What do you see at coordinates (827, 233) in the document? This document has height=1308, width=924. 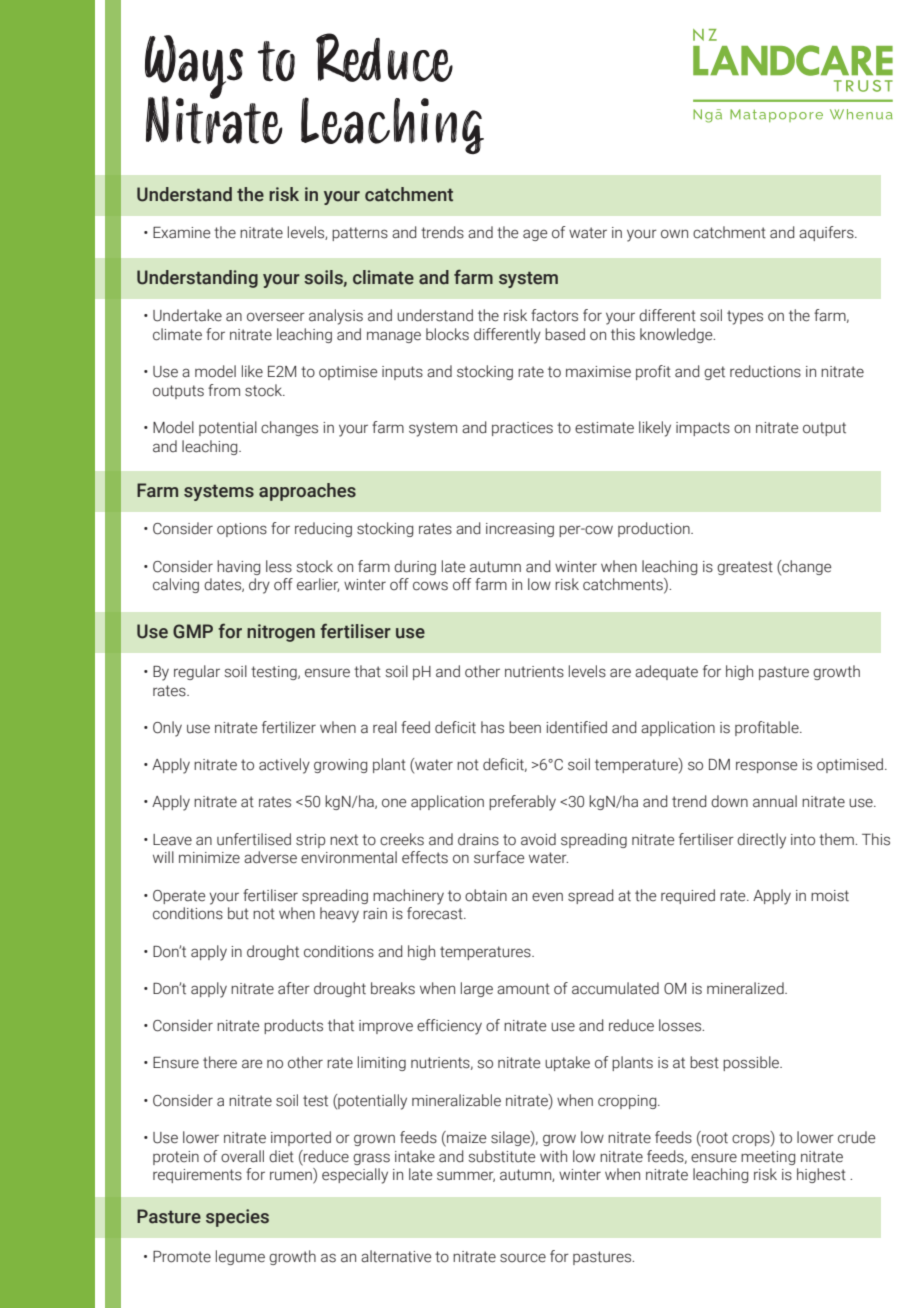 I see `aquifers` at bounding box center [827, 233].
